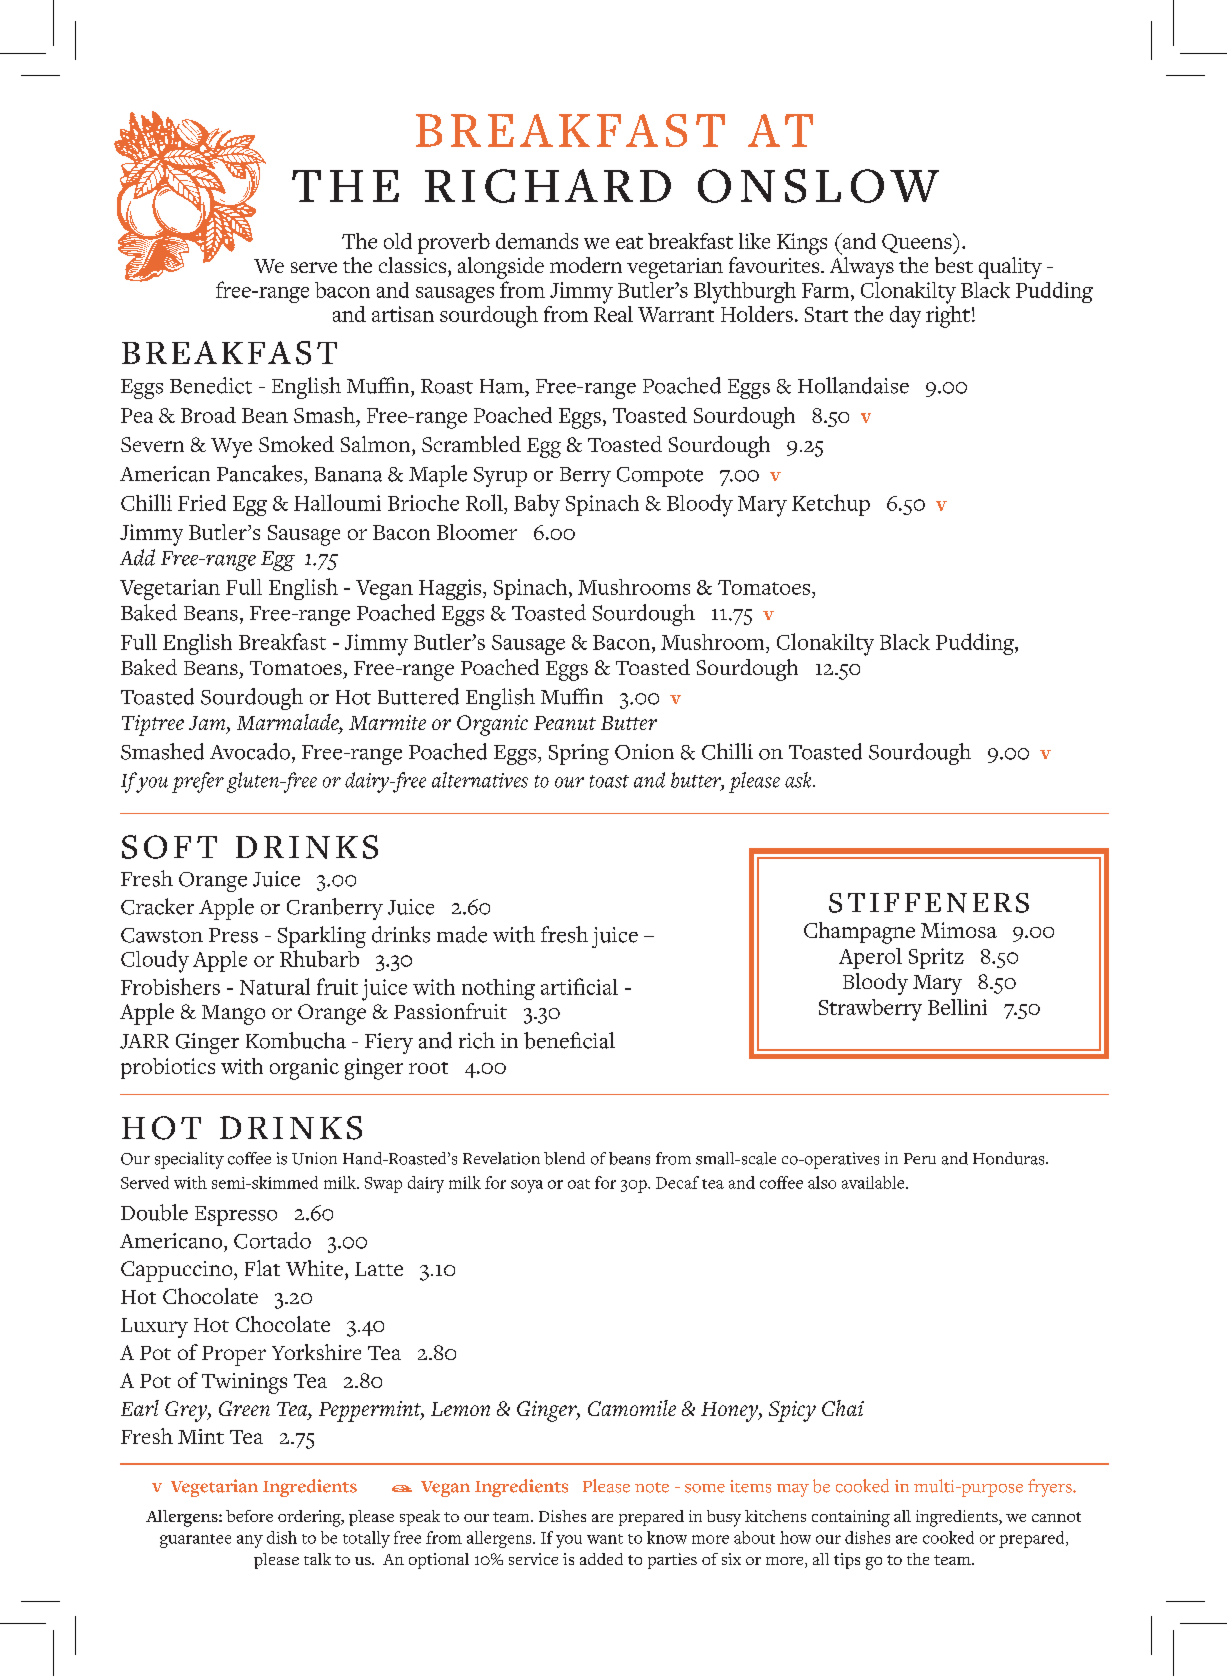  I want to click on oat, so click(579, 1184).
